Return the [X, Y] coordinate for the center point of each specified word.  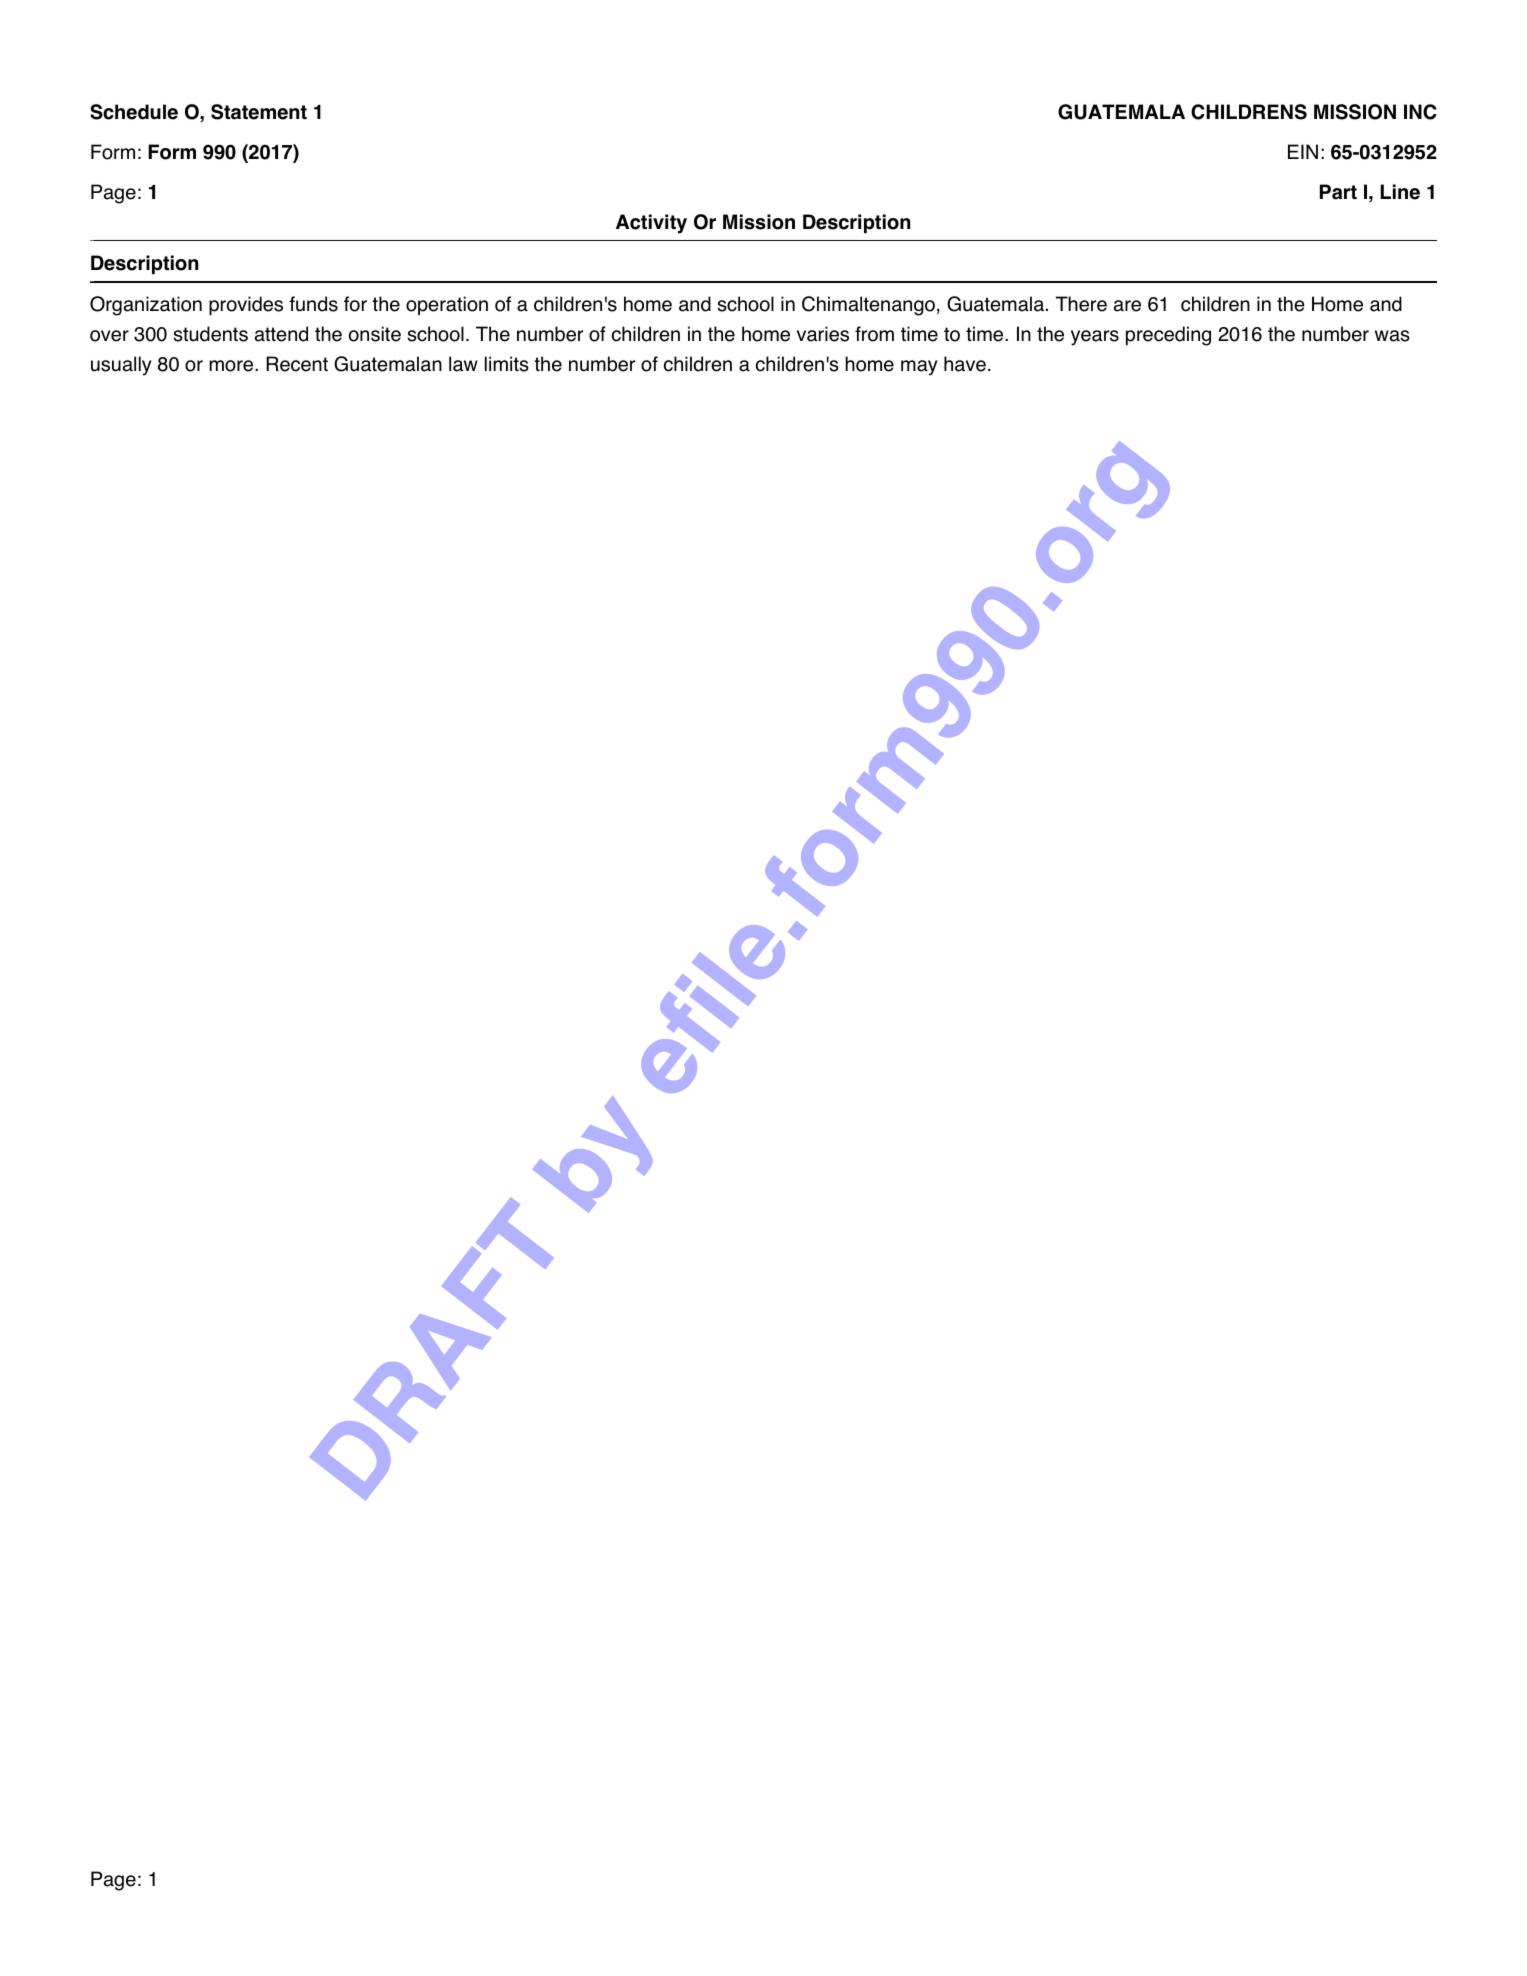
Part [1338, 192]
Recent [297, 364]
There [1081, 304]
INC [1420, 112]
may [919, 368]
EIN [1303, 151]
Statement [259, 112]
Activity [651, 224]
